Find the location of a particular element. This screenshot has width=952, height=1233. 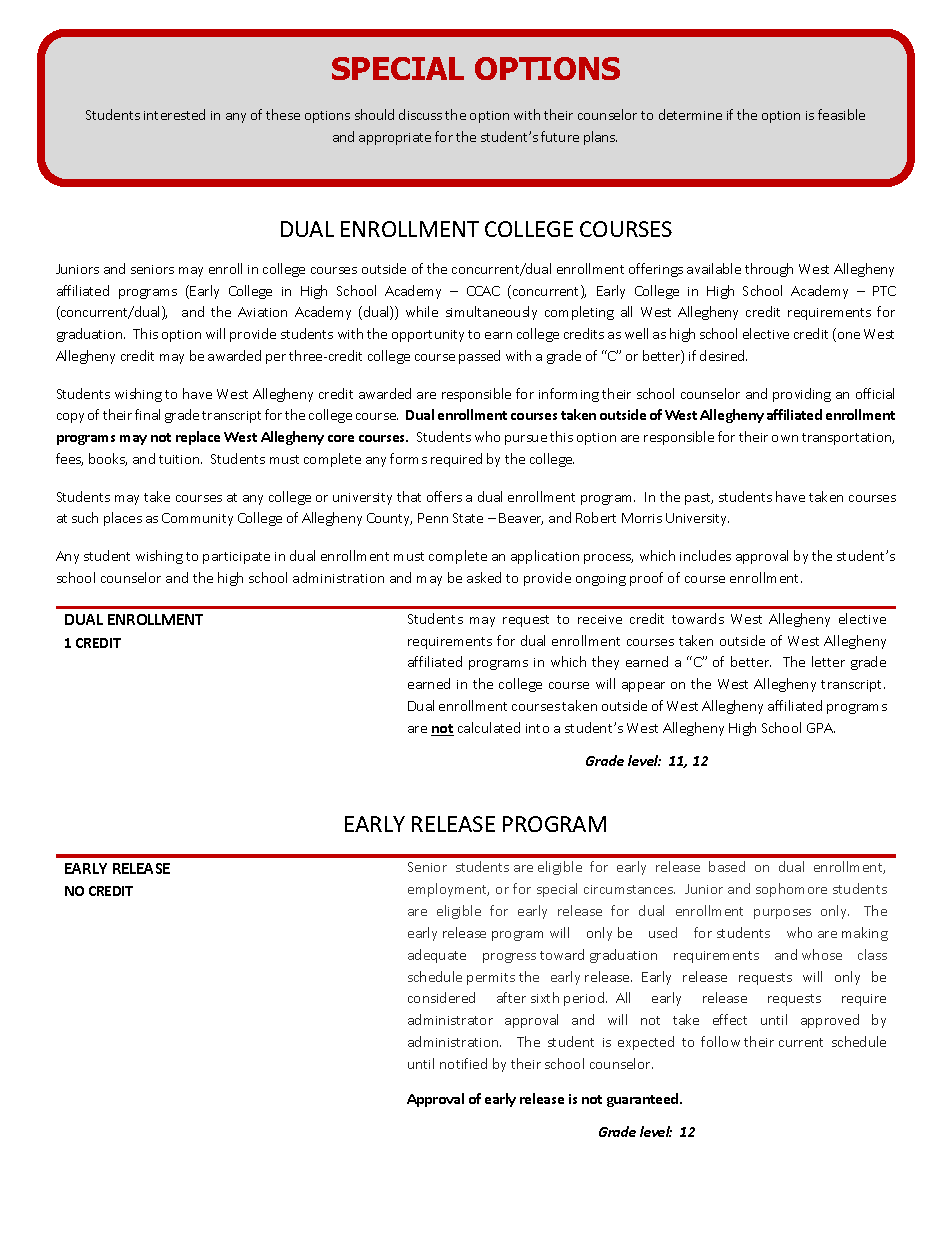

asked is located at coordinates (484, 577).
